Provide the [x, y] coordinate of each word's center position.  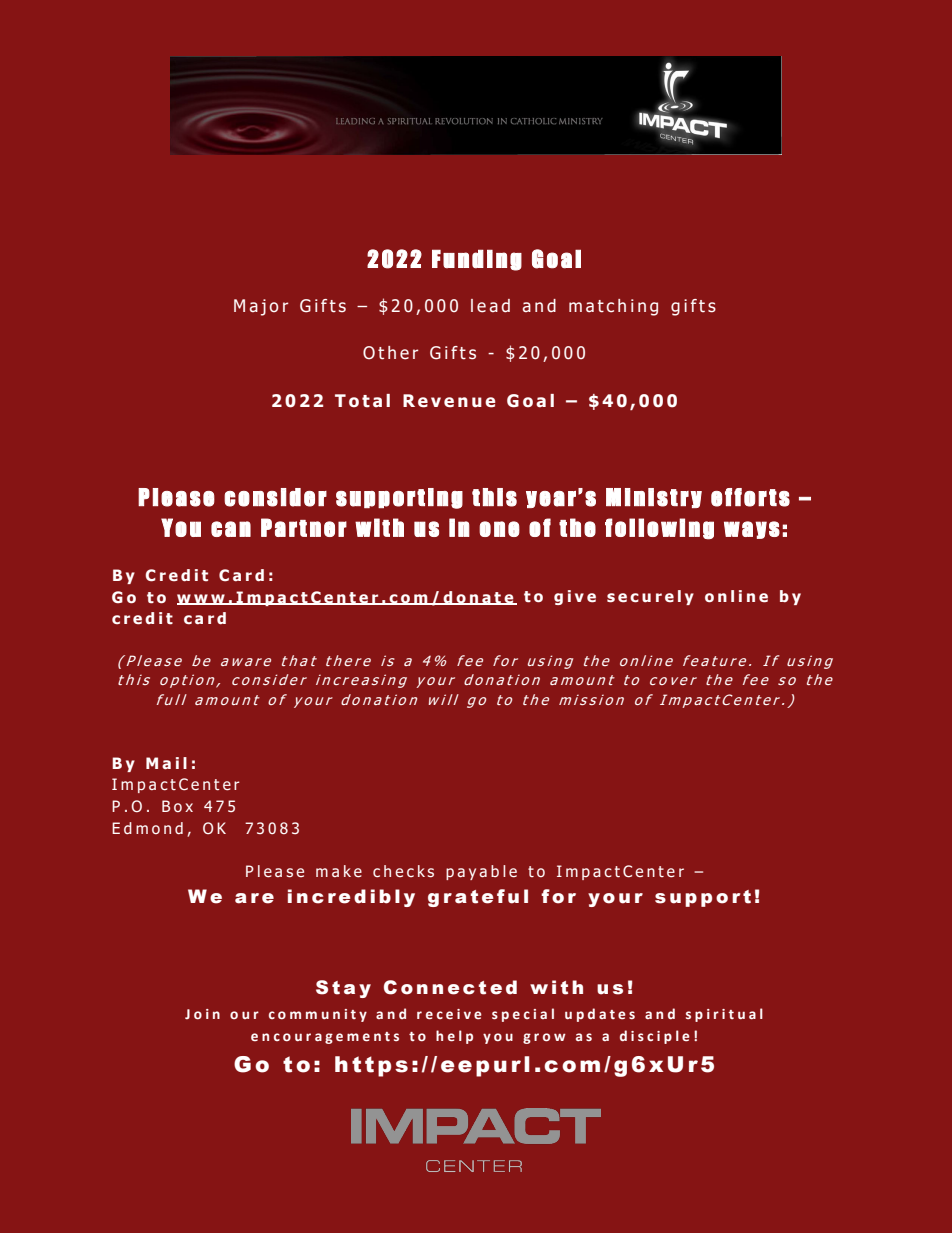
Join [202, 1014]
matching [613, 307]
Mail [166, 763]
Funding [477, 260]
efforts [750, 497]
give [575, 597]
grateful [478, 898]
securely [650, 597]
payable [481, 872]
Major [261, 307]
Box [177, 806]
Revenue [449, 401]
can [231, 529]
